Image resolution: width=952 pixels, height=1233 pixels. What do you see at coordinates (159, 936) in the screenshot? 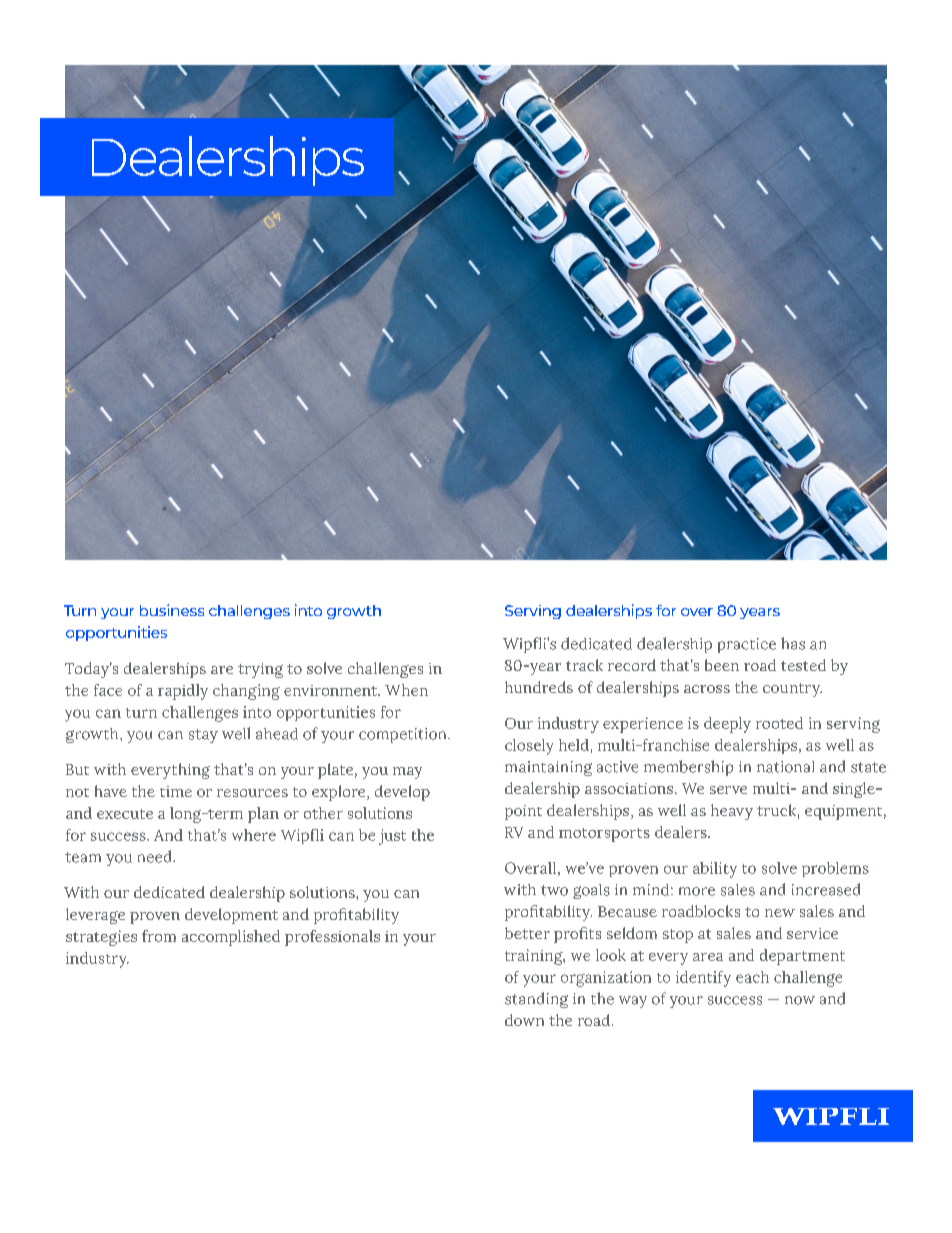
I see `from` at bounding box center [159, 936].
